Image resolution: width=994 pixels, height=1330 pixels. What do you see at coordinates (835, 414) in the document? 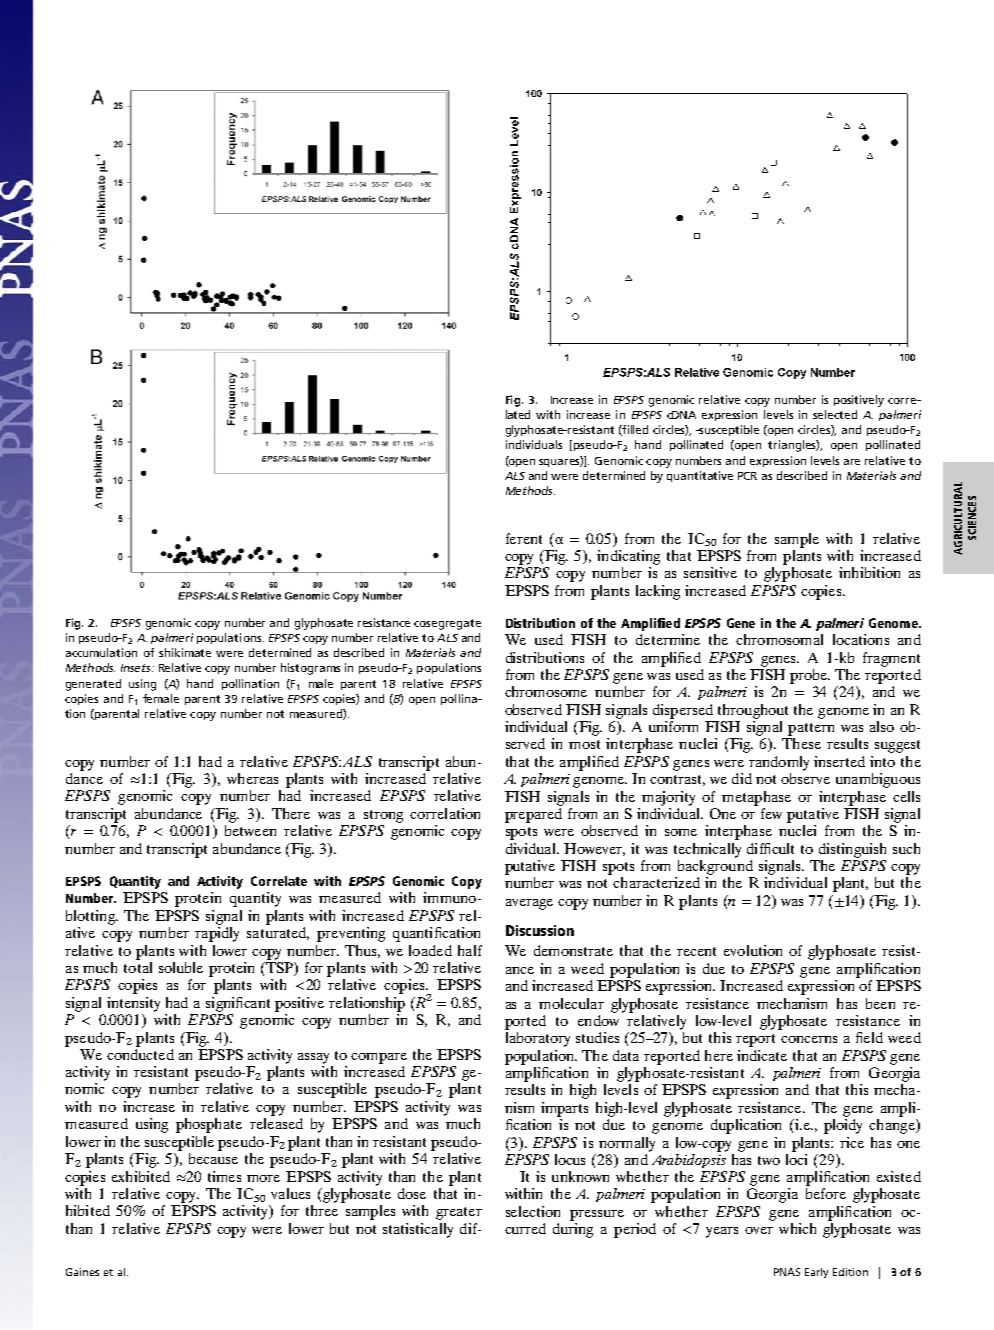
I see `selected` at bounding box center [835, 414].
